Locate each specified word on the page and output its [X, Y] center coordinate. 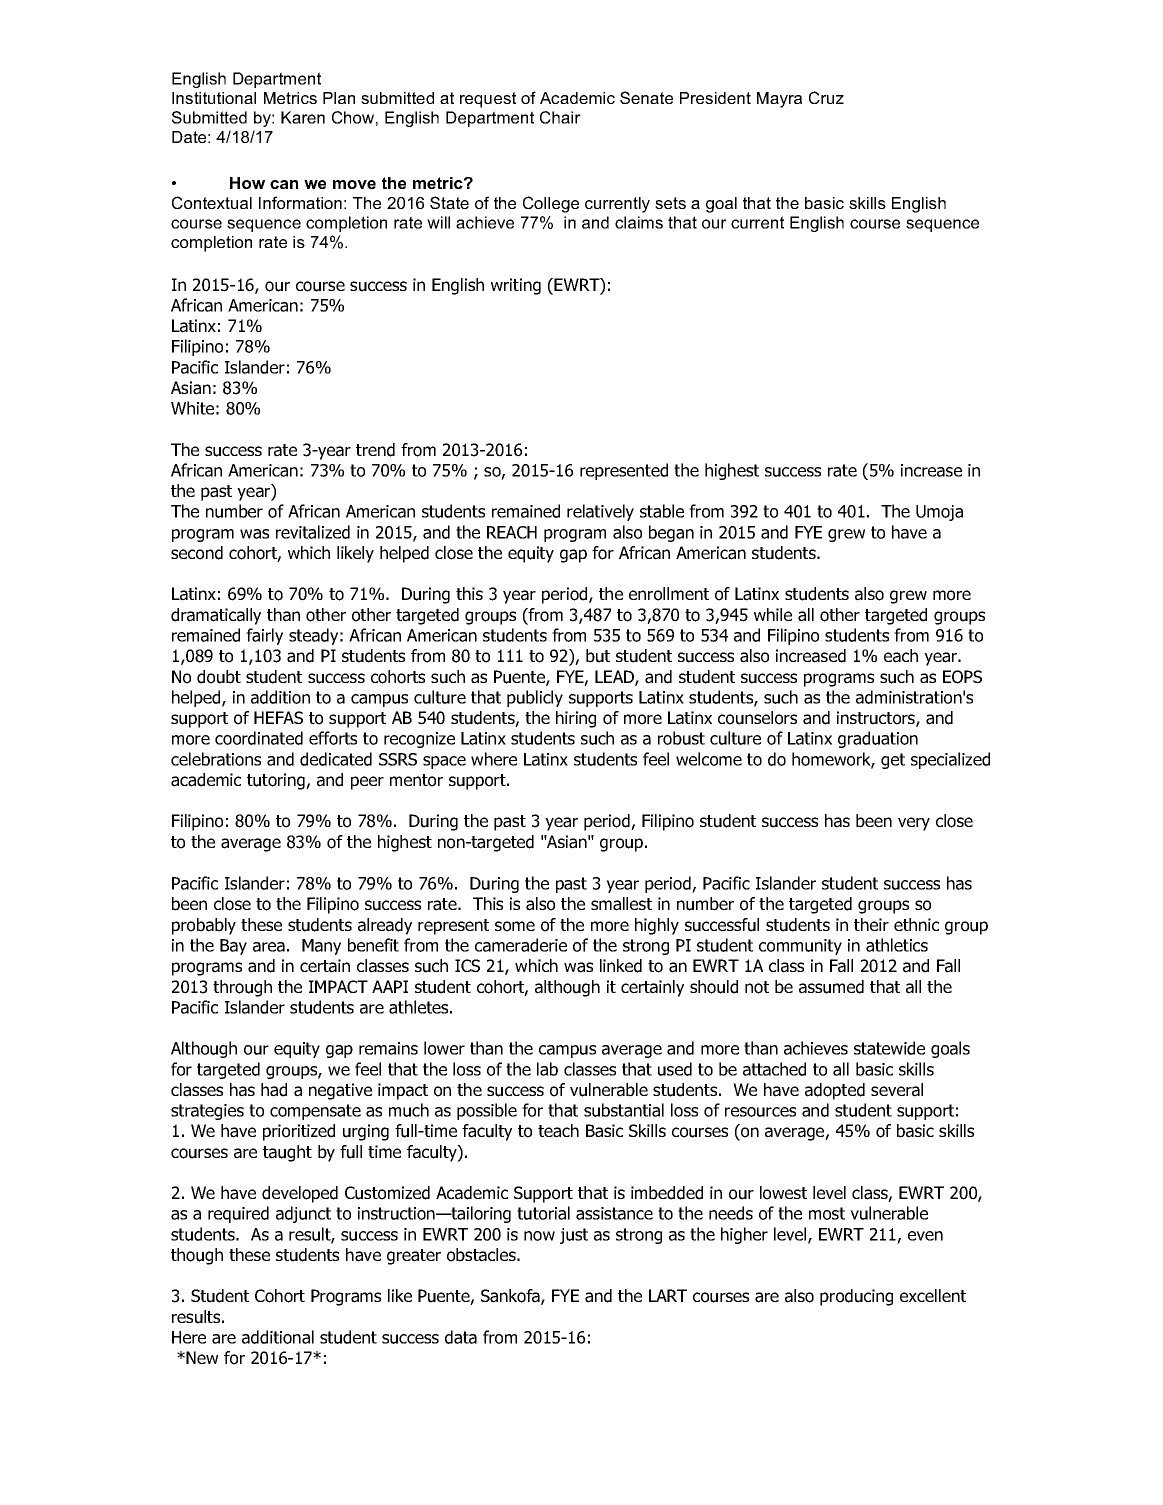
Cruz [826, 97]
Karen [303, 117]
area [269, 947]
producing [856, 1297]
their [871, 924]
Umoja [939, 513]
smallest [621, 904]
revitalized [313, 532]
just [574, 1236]
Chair [560, 117]
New [202, 1357]
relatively [600, 512]
